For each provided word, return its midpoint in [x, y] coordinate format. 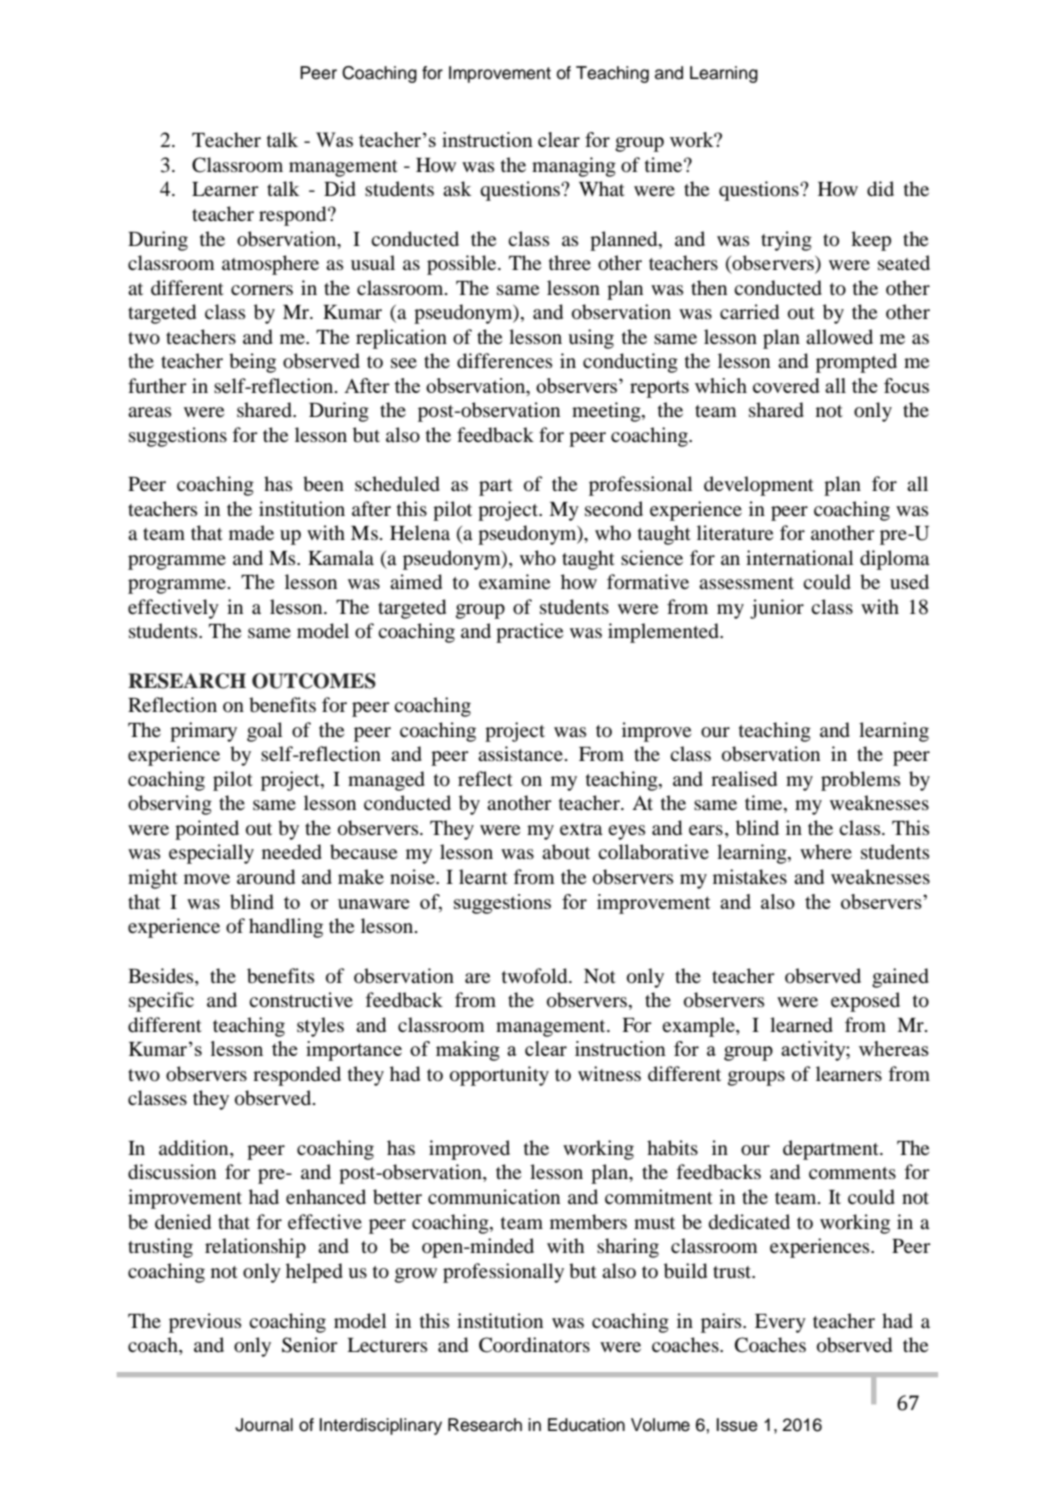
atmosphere [270, 265]
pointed [207, 830]
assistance [520, 753]
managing [574, 167]
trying [786, 241]
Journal [264, 1425]
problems [860, 781]
